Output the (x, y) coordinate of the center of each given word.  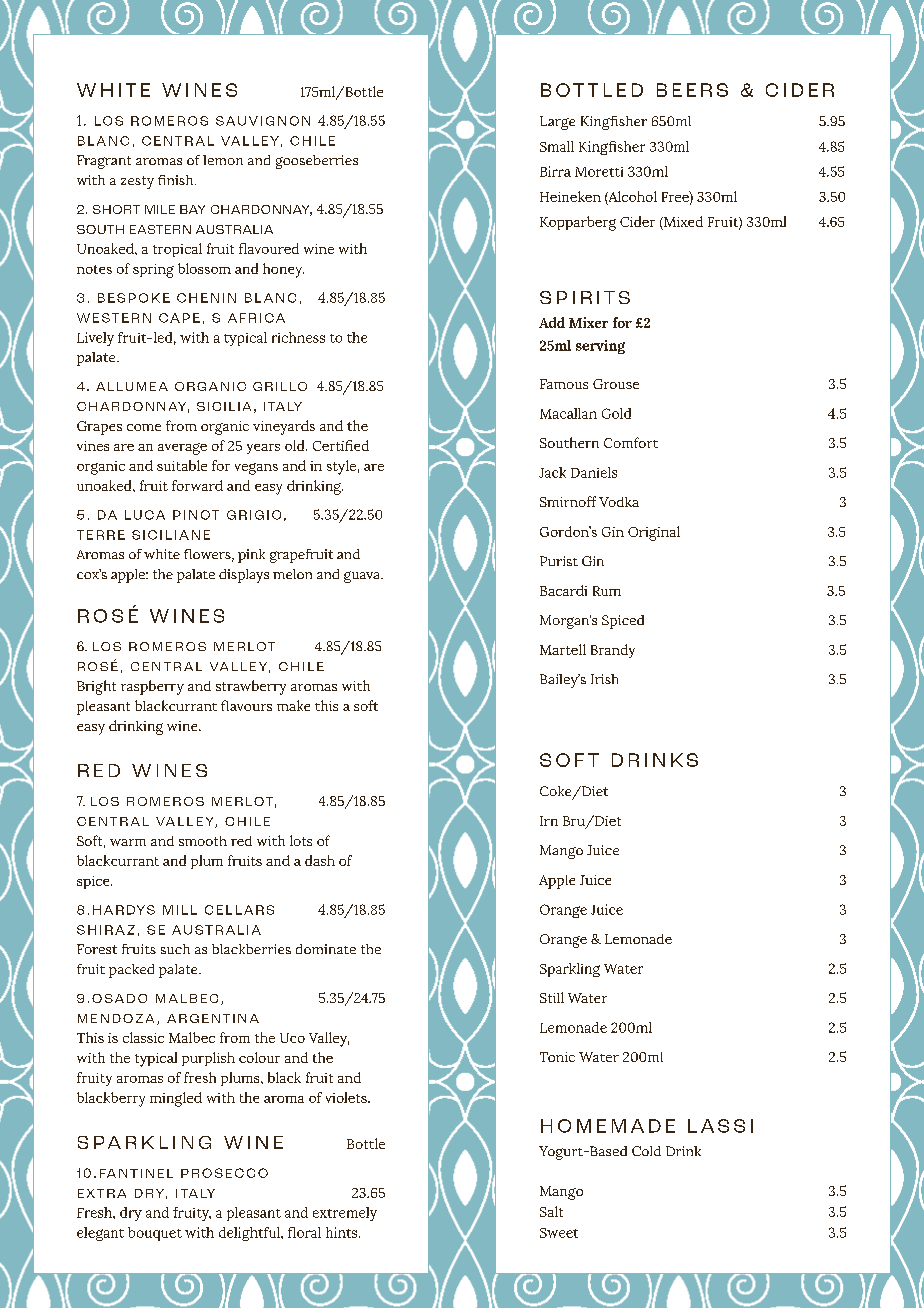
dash (320, 860)
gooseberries (317, 162)
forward (197, 485)
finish (177, 180)
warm (128, 842)
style (341, 467)
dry (131, 1214)
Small (557, 146)
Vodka (619, 502)
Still (552, 997)
